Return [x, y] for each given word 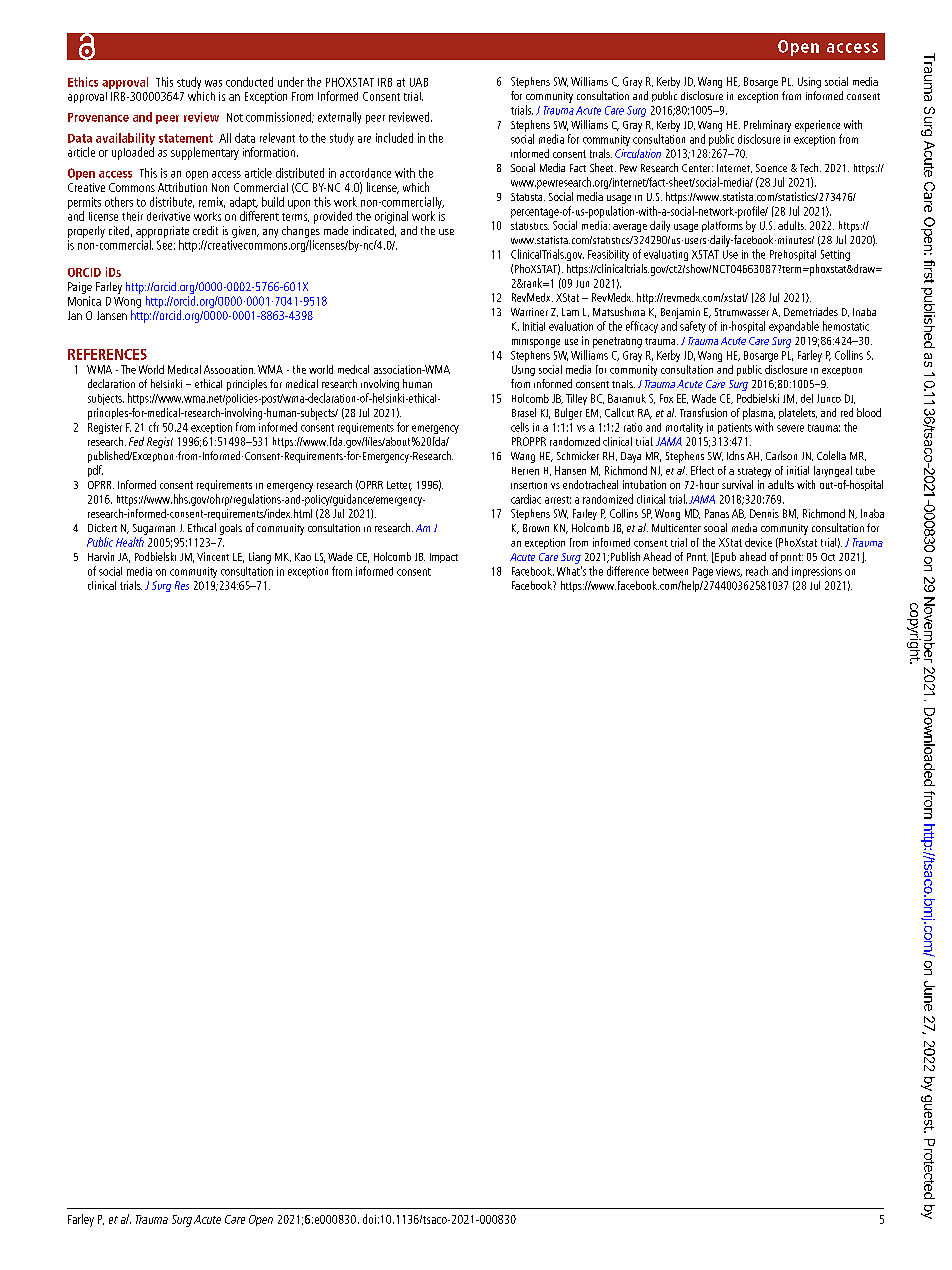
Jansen [112, 315]
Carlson [781, 455]
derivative [168, 216]
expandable [794, 327]
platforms [722, 226]
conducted [249, 82]
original [391, 217]
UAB [419, 82]
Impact [444, 558]
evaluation [571, 326]
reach [757, 571]
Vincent [213, 556]
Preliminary [767, 126]
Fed [136, 441]
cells [520, 427]
